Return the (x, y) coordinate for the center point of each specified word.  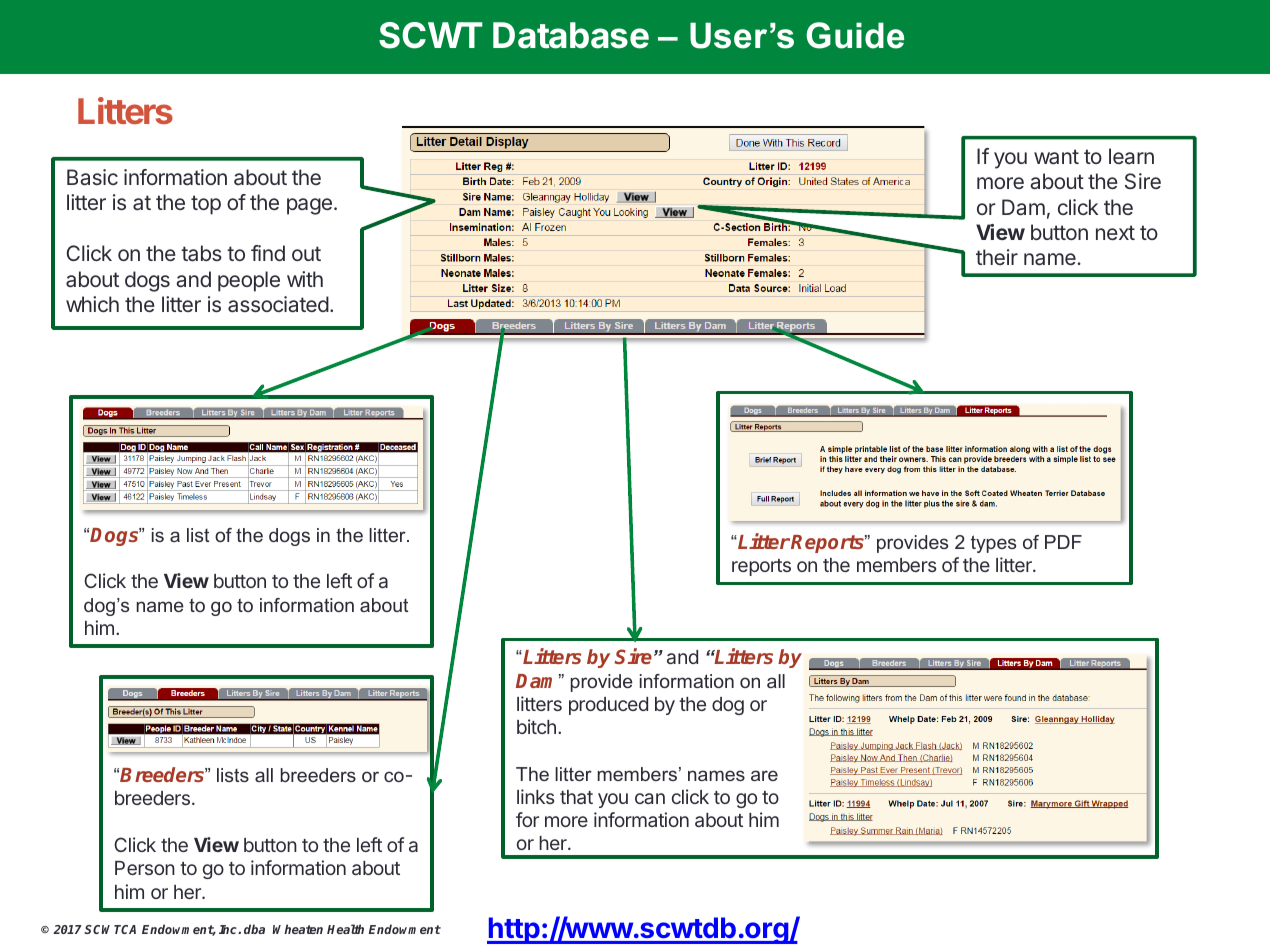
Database (571, 35)
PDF (1063, 542)
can (650, 798)
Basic (92, 177)
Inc (229, 929)
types (993, 544)
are (764, 775)
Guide (855, 35)
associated (278, 304)
